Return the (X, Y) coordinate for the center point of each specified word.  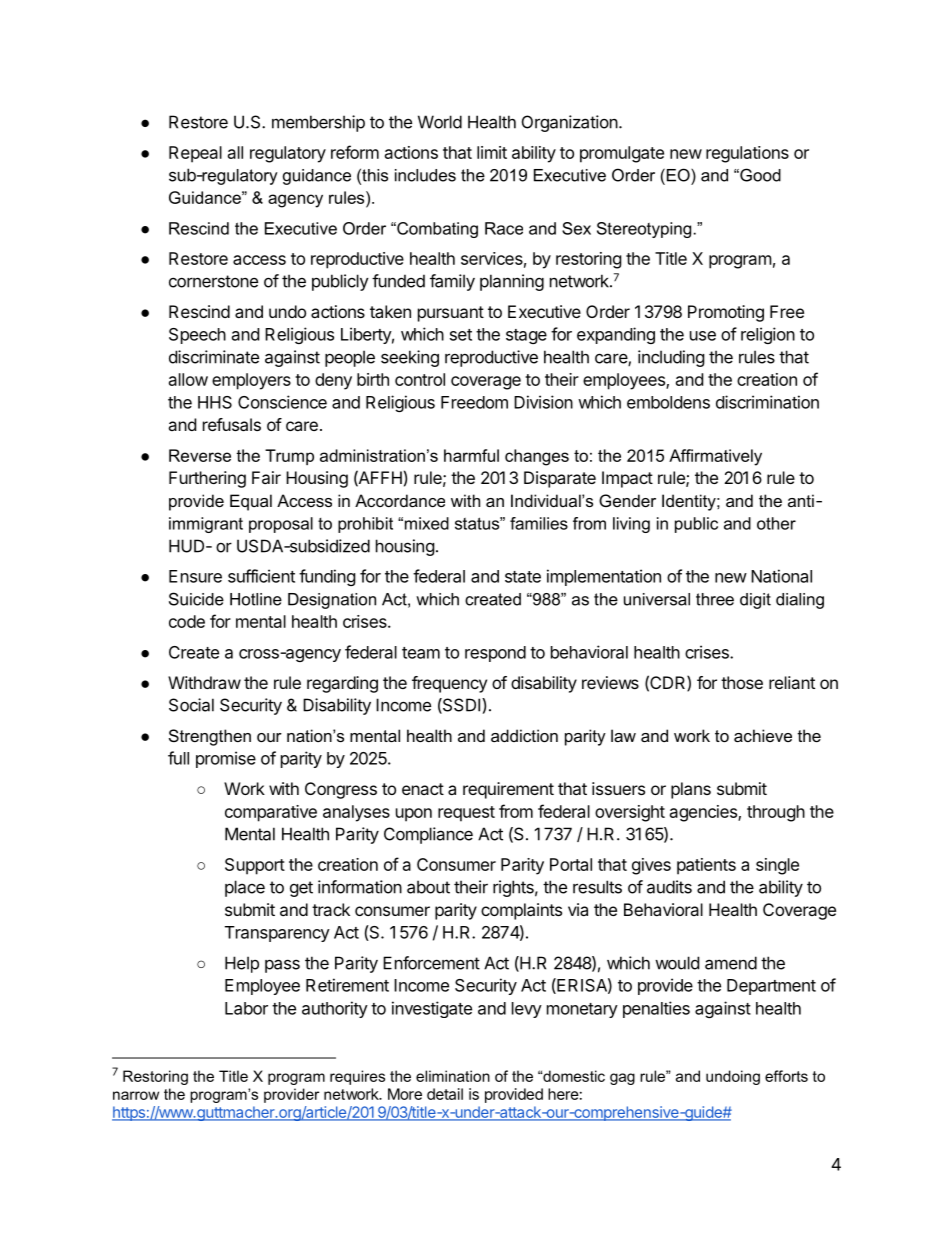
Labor (246, 1008)
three (715, 599)
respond (495, 654)
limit (492, 152)
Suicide (196, 599)
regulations (747, 154)
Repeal (195, 154)
